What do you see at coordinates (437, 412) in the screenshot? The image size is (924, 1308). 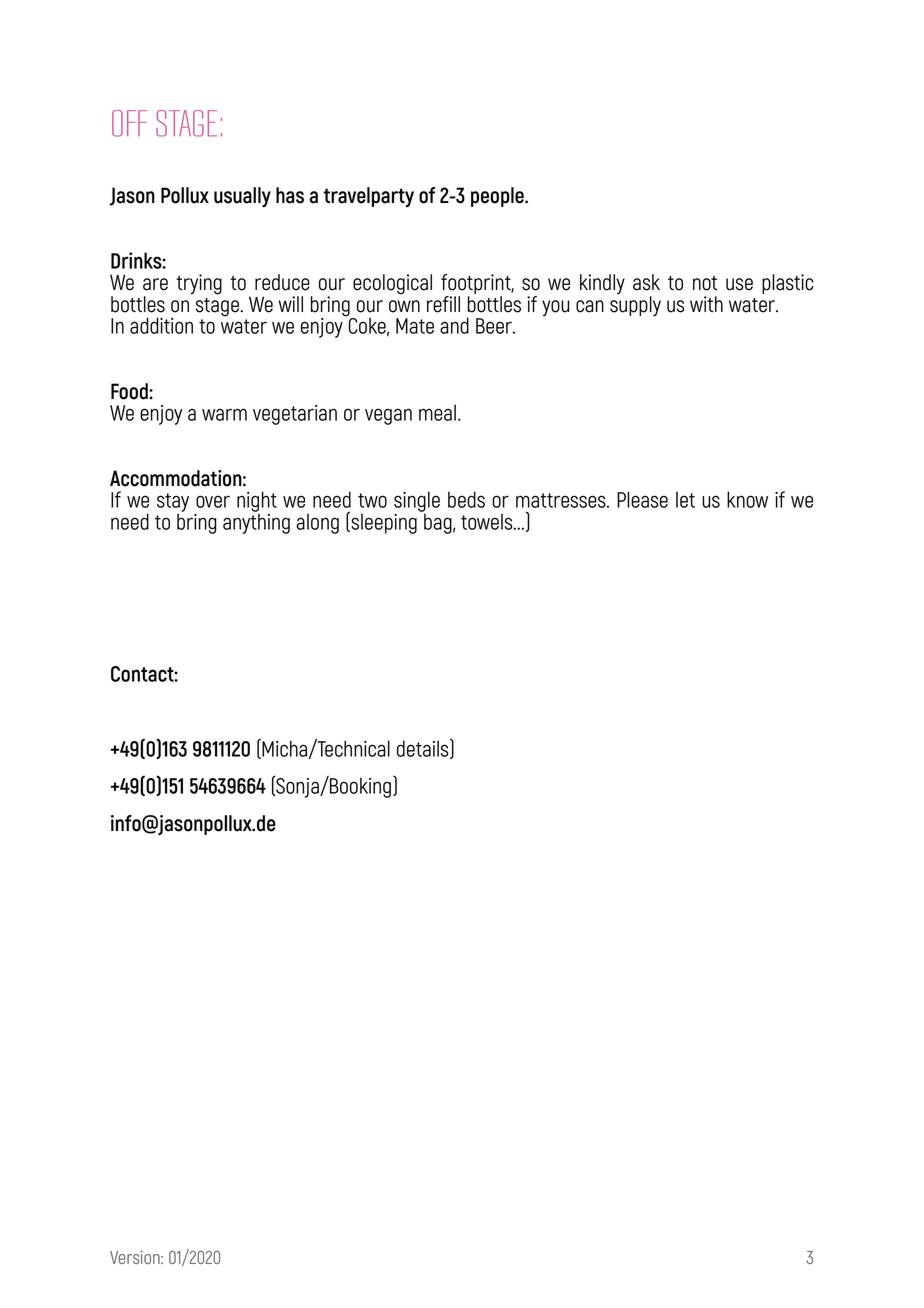 I see `meal` at bounding box center [437, 412].
